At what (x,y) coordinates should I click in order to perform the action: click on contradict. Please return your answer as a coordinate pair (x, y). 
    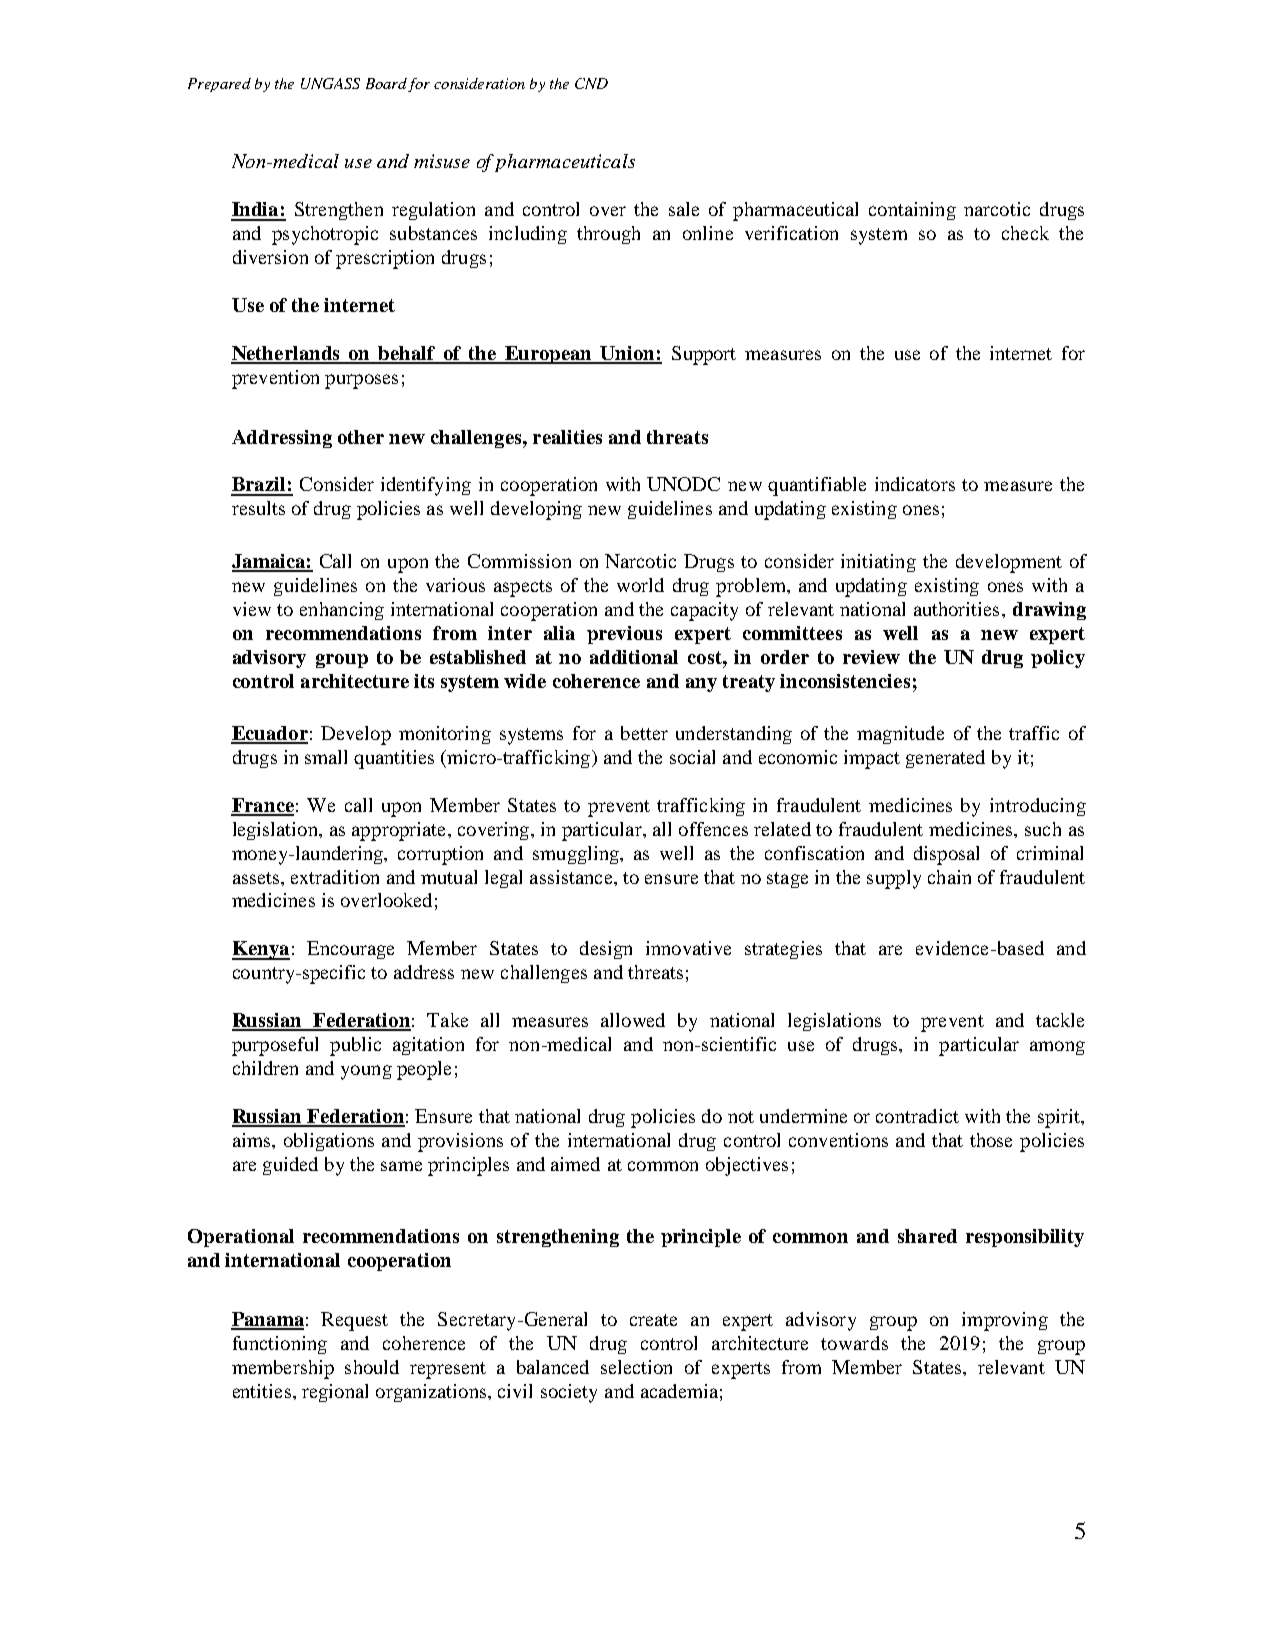
    Looking at the image, I should click on (917, 1116).
